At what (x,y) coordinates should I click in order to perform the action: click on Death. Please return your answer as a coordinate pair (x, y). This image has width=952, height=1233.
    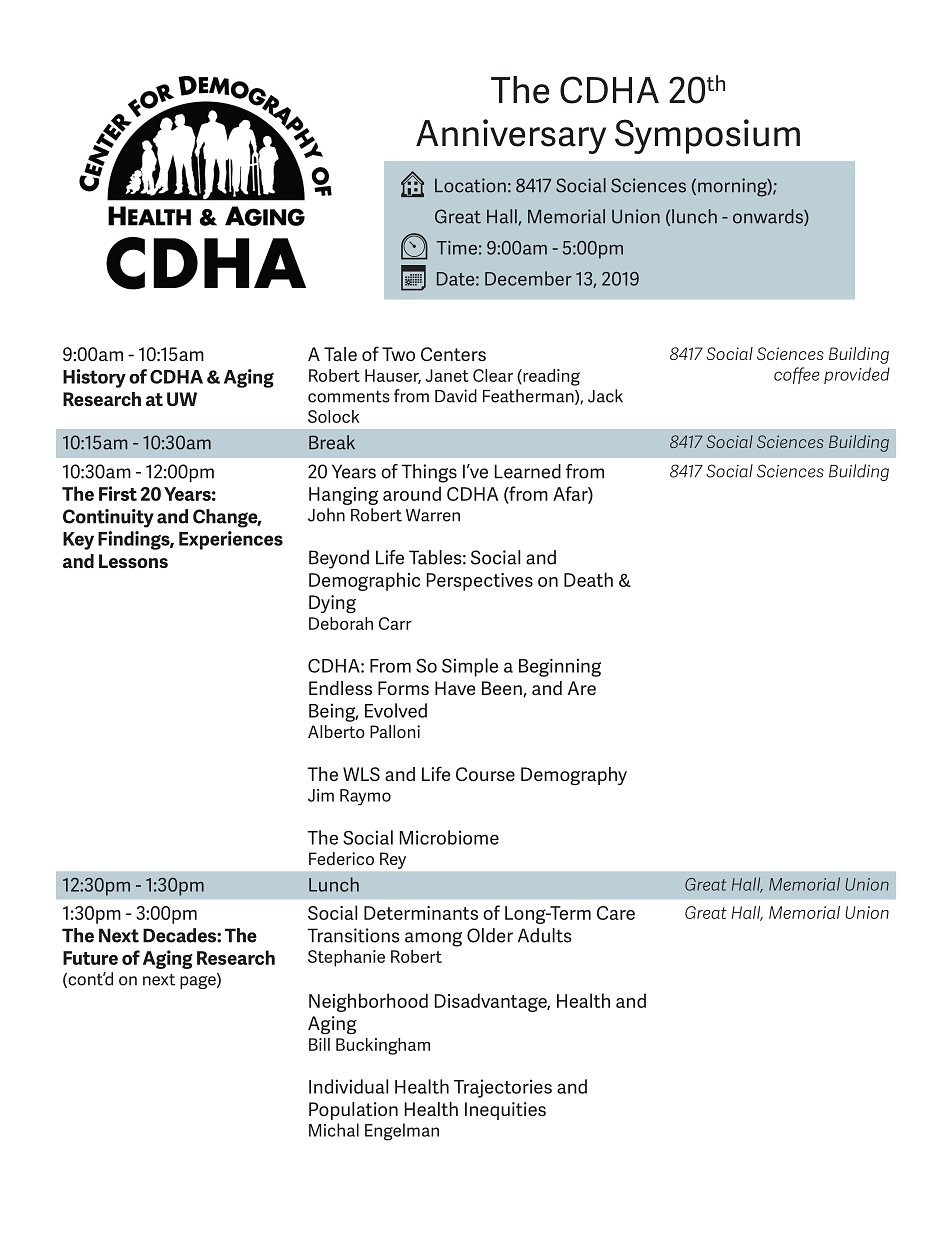
    Looking at the image, I should click on (588, 579).
